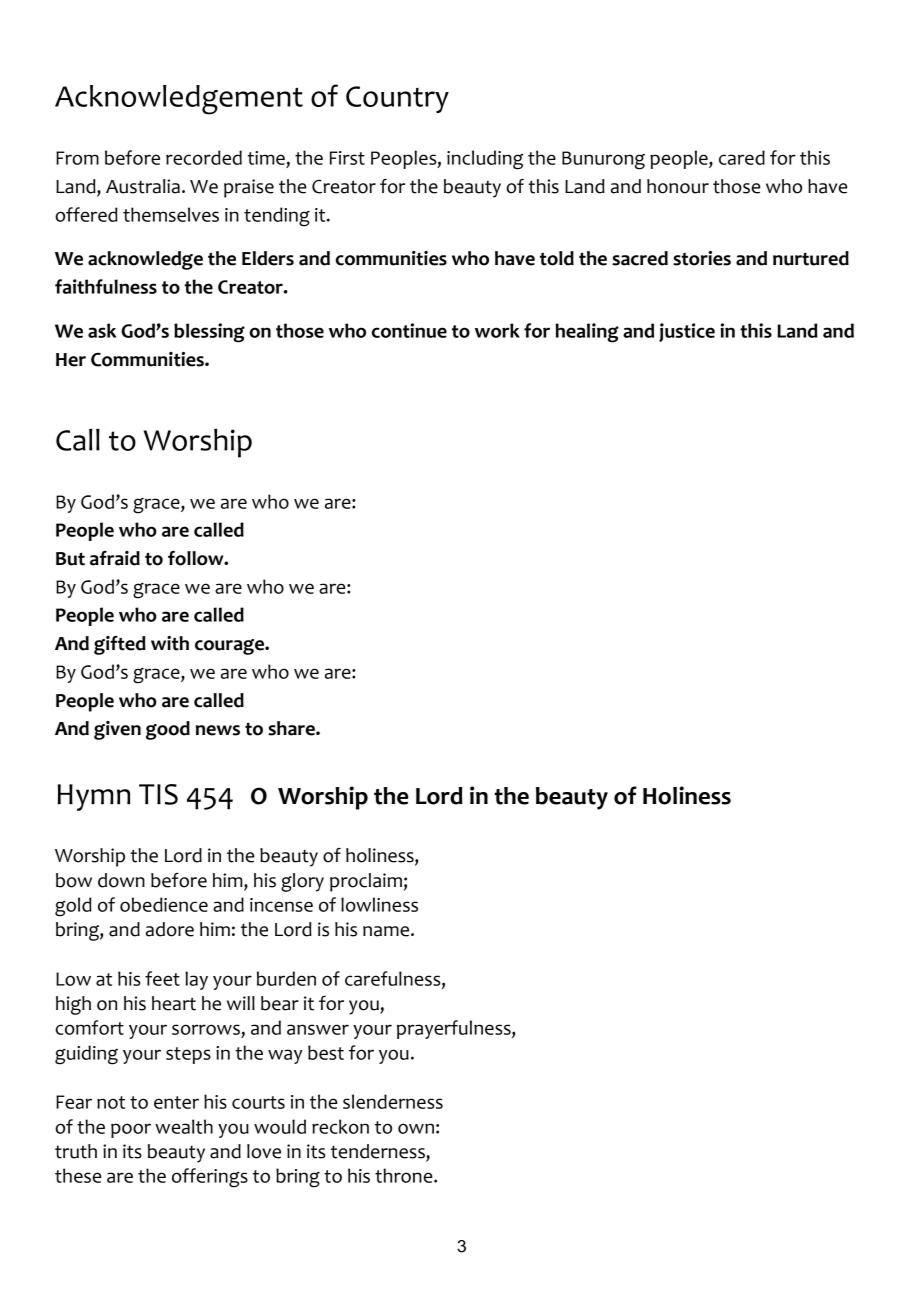 The height and width of the page is (1308, 924). Describe the element at coordinates (170, 643) in the page. I see `with` at that location.
